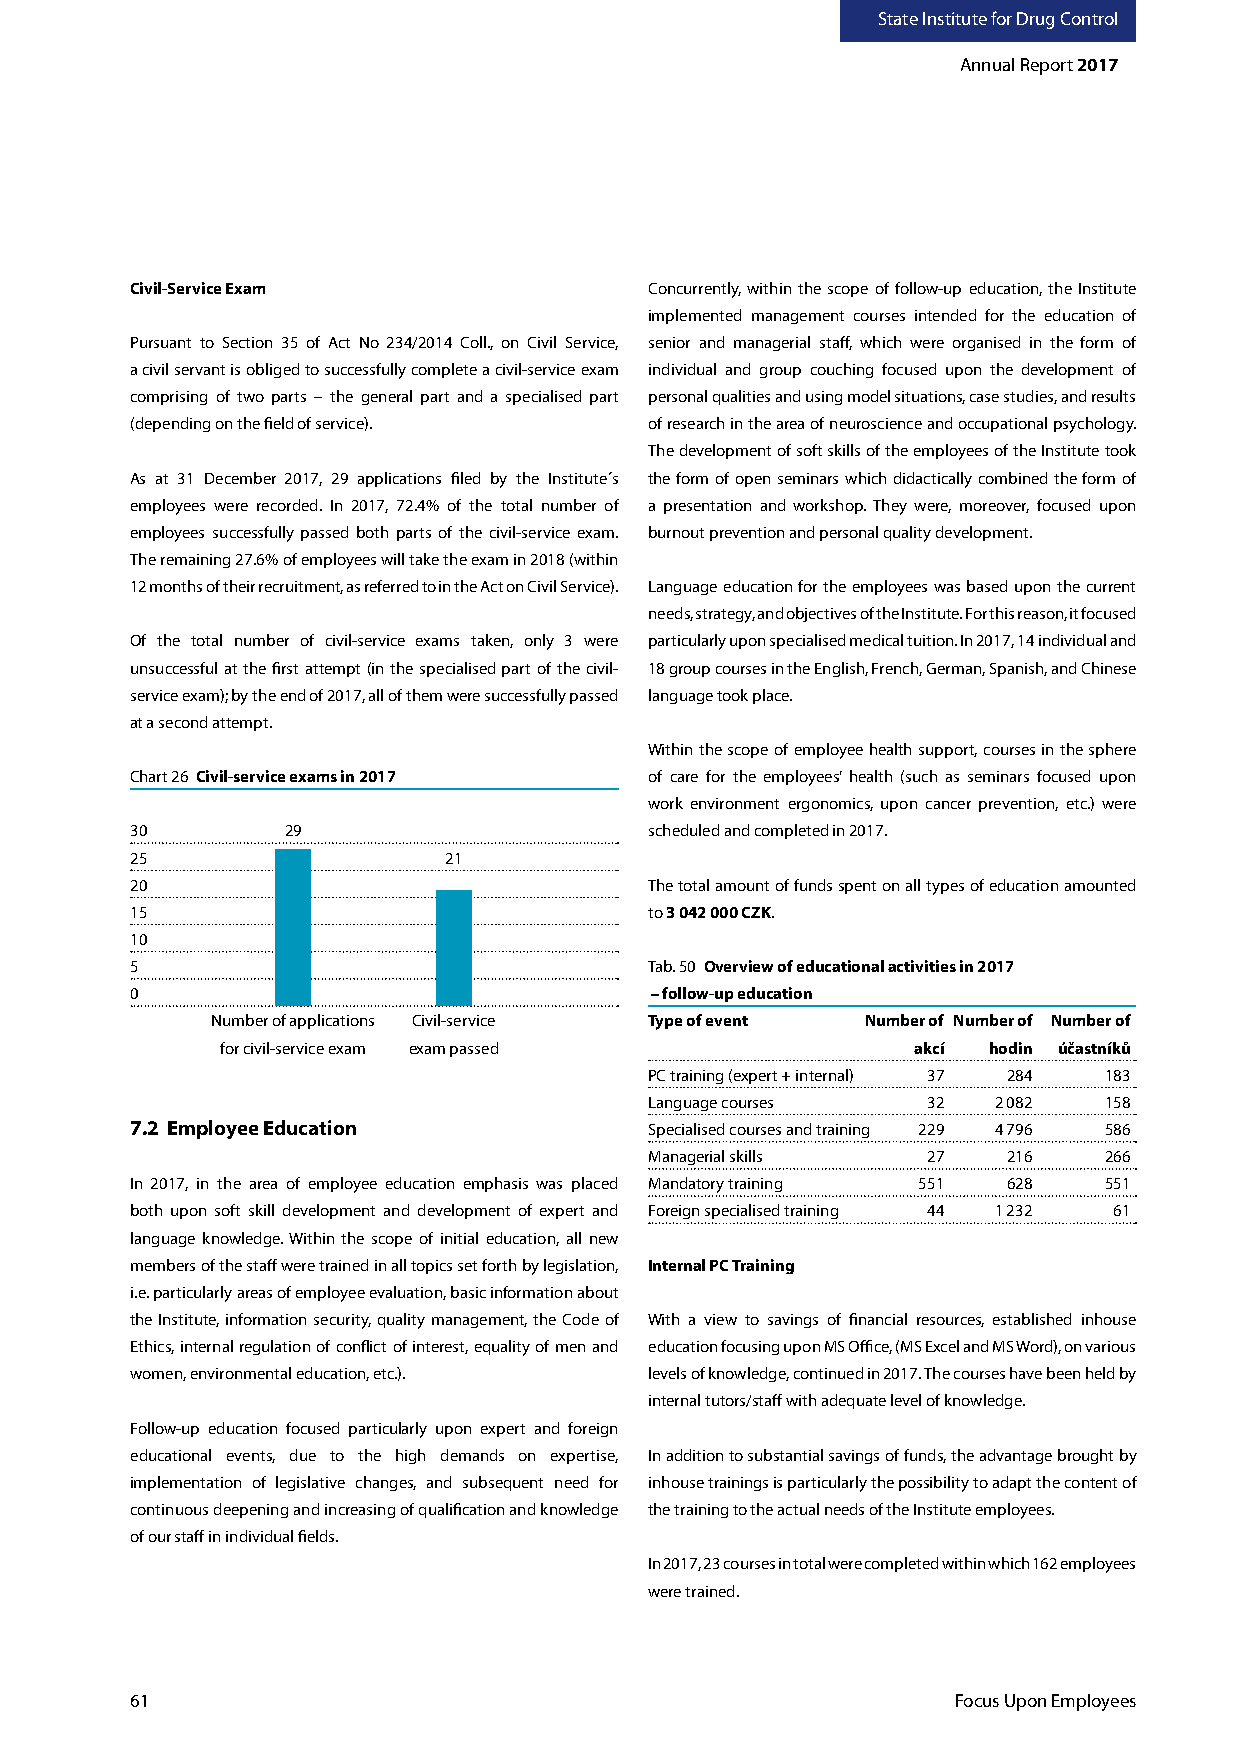 The width and height of the screenshot is (1243, 1758). Describe the element at coordinates (922, 966) in the screenshot. I see `activities` at that location.
